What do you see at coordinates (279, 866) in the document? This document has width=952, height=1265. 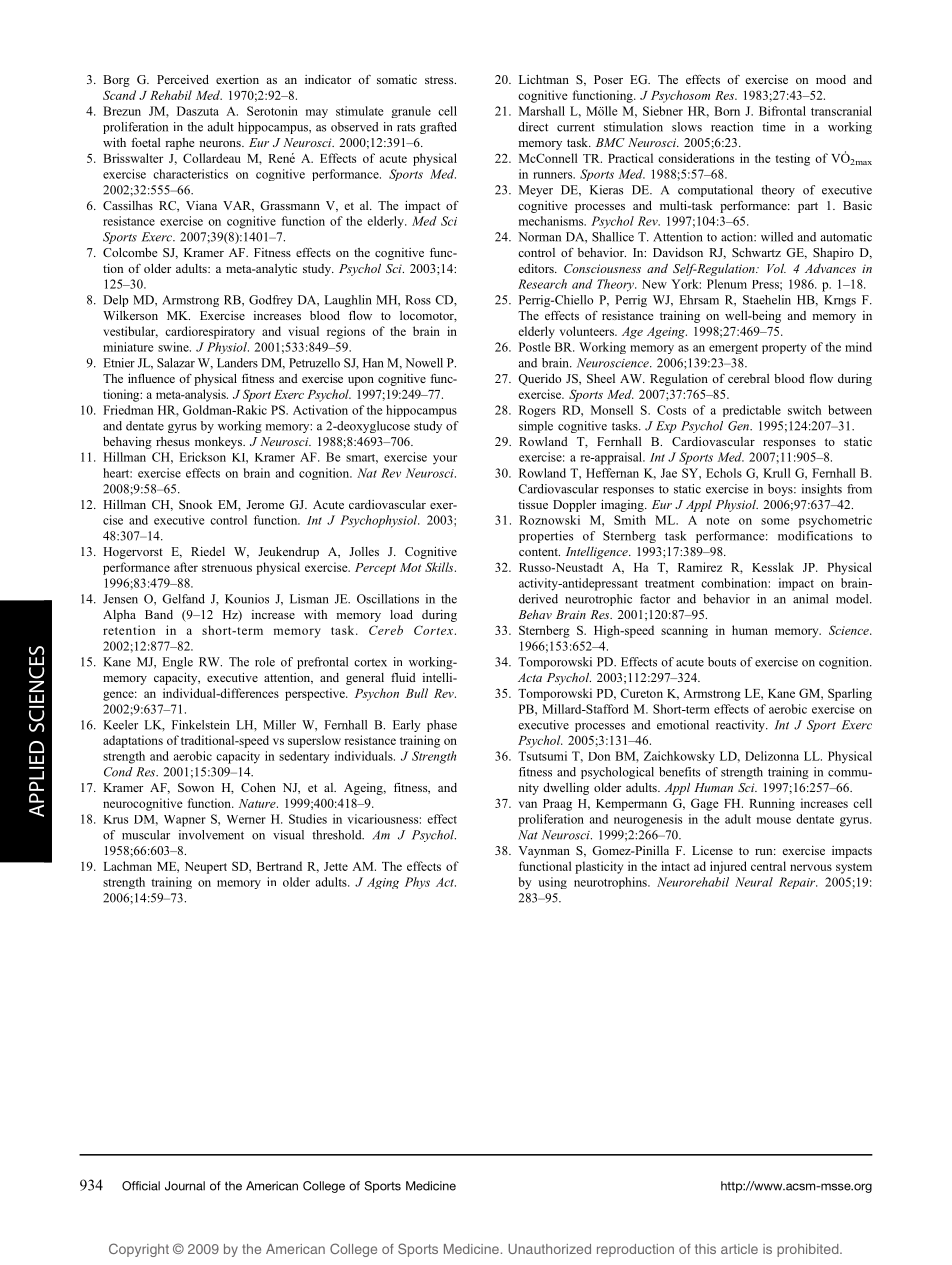 I see `Bertrand` at bounding box center [279, 866].
